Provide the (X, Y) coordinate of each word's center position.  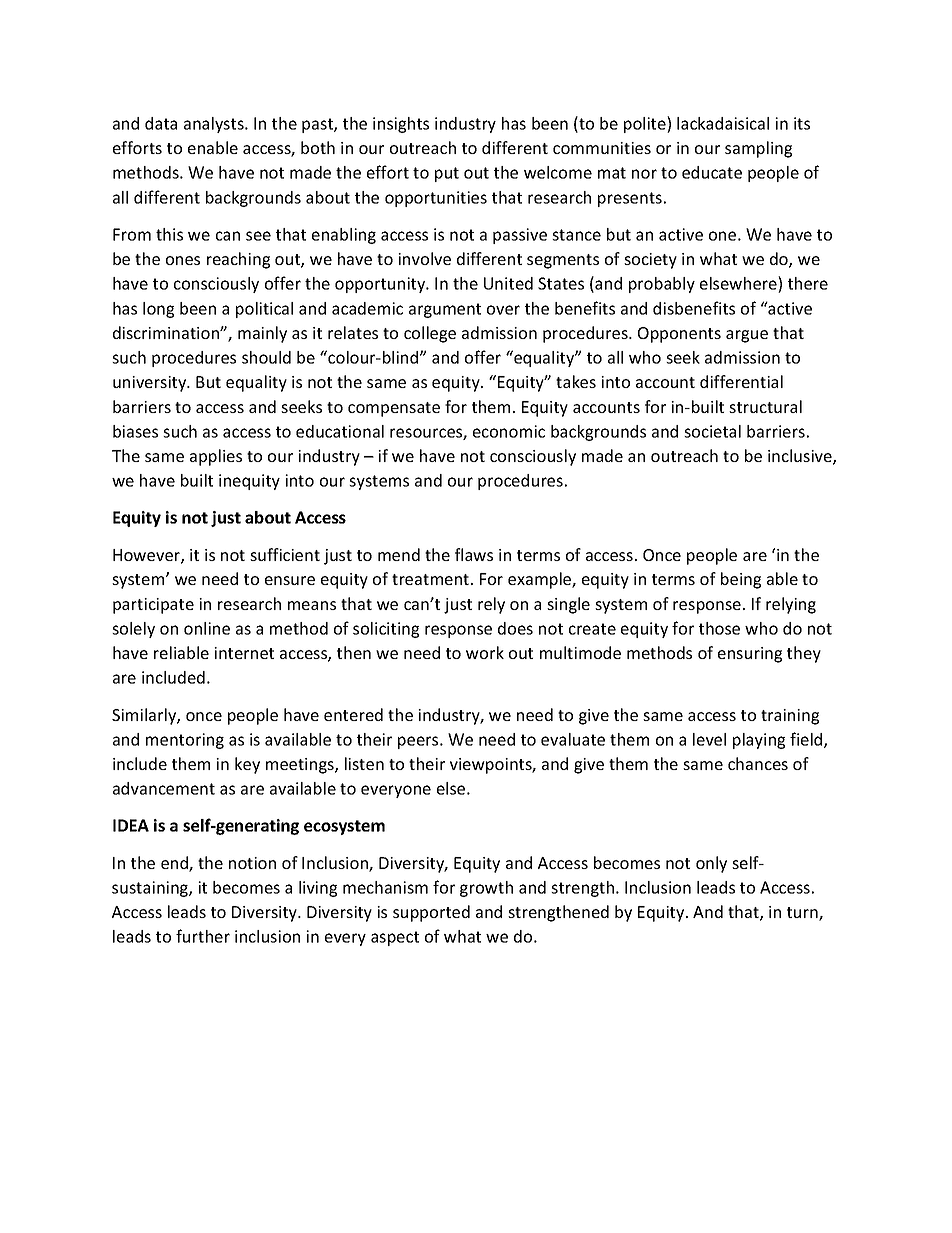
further (203, 936)
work (485, 652)
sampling (758, 149)
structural (765, 406)
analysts (215, 125)
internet (244, 653)
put (447, 174)
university (151, 384)
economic (509, 431)
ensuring (750, 655)
